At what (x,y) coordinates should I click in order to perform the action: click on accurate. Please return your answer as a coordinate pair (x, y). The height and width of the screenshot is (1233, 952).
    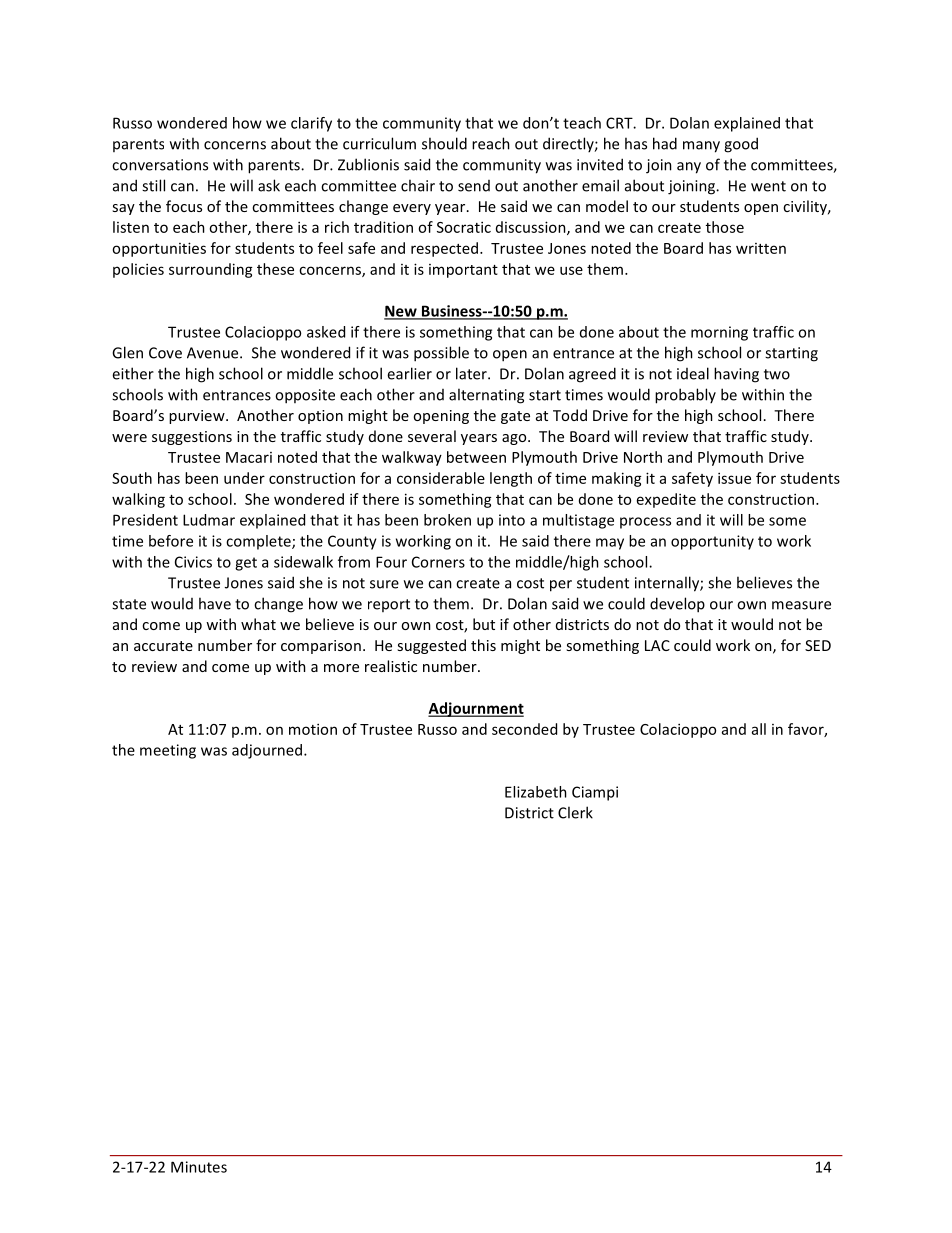
    Looking at the image, I should click on (163, 646).
